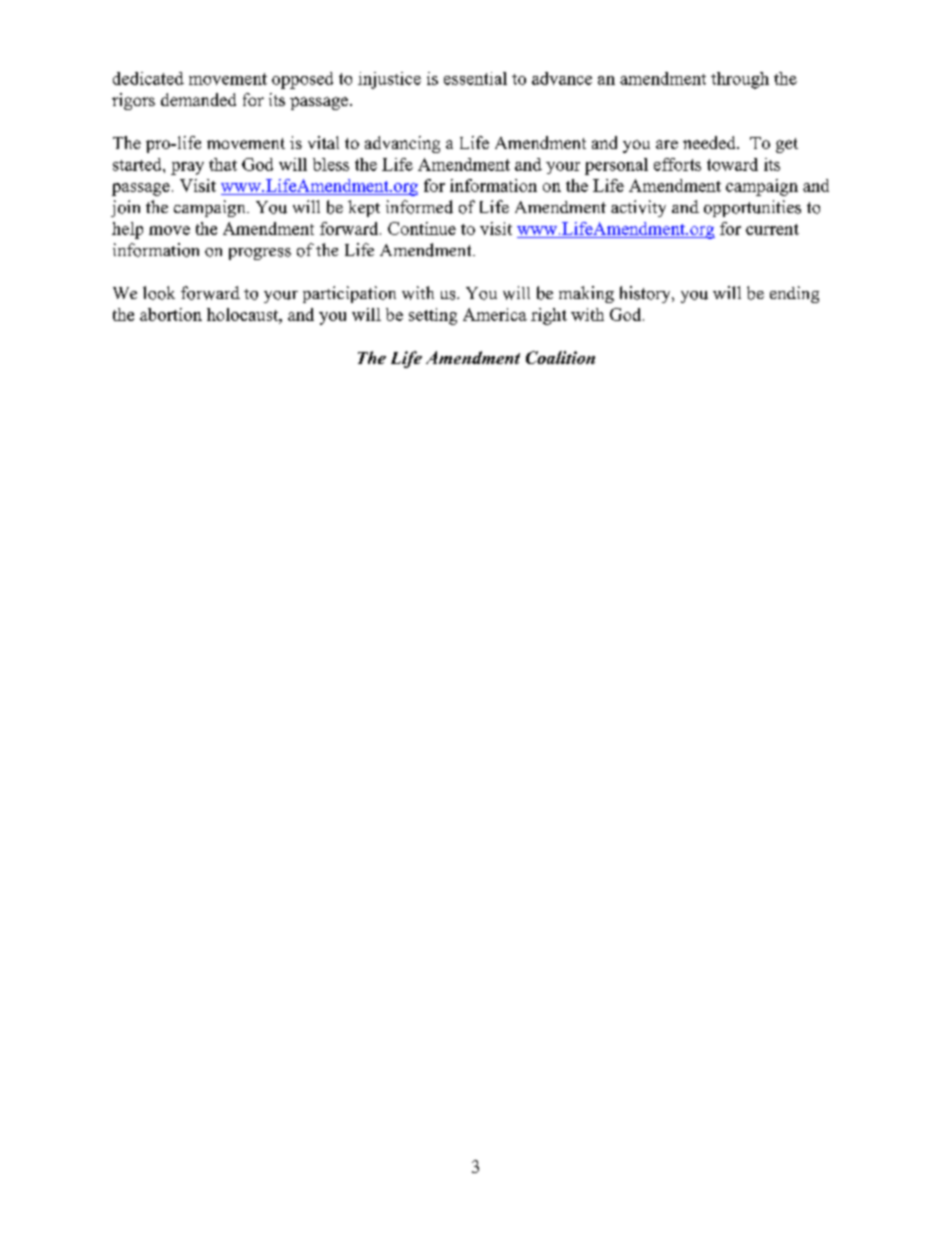 This document has height=1233, width=952. What do you see at coordinates (323, 142) in the document?
I see `vital` at bounding box center [323, 142].
